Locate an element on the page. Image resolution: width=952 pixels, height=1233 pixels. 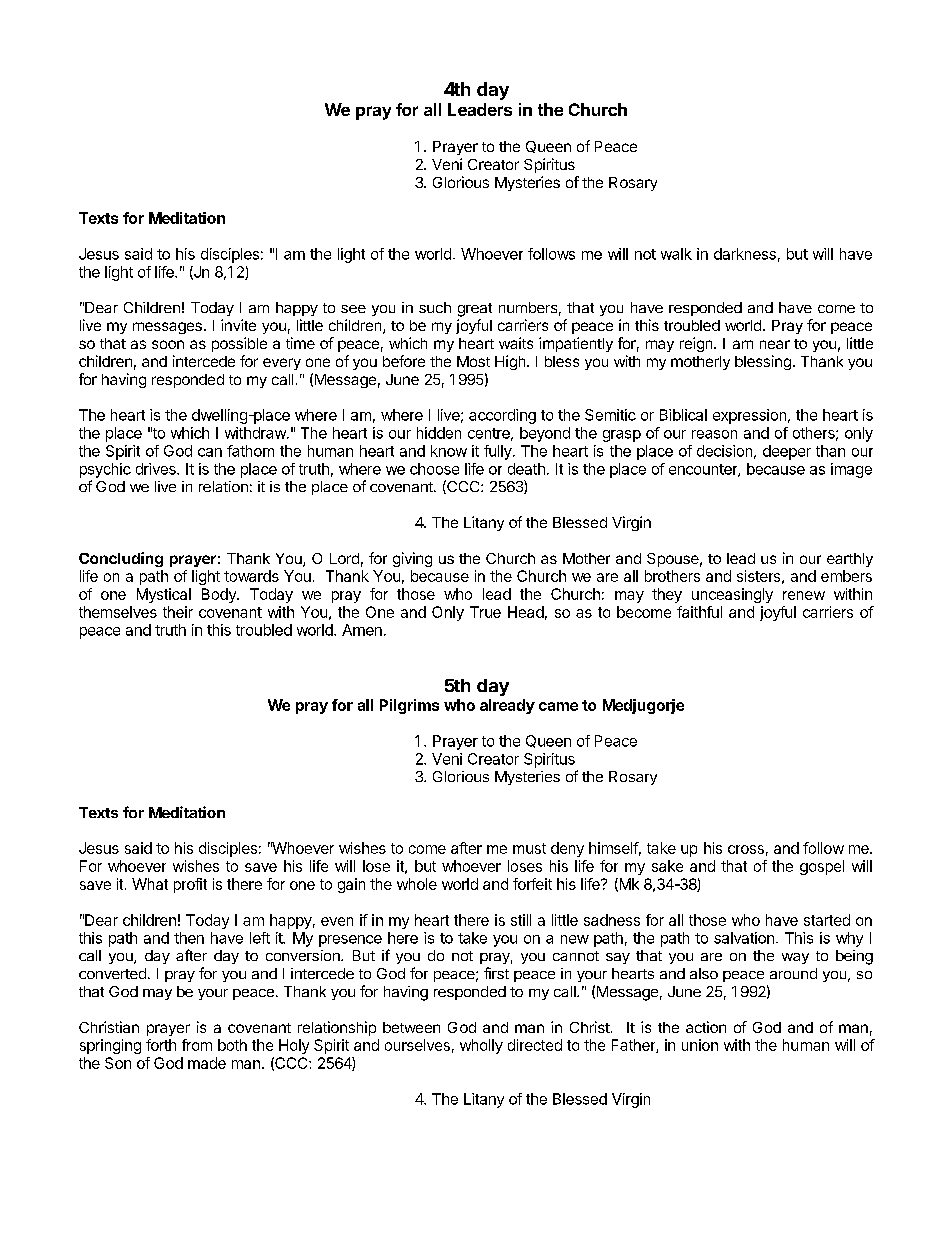
from is located at coordinates (197, 1045).
